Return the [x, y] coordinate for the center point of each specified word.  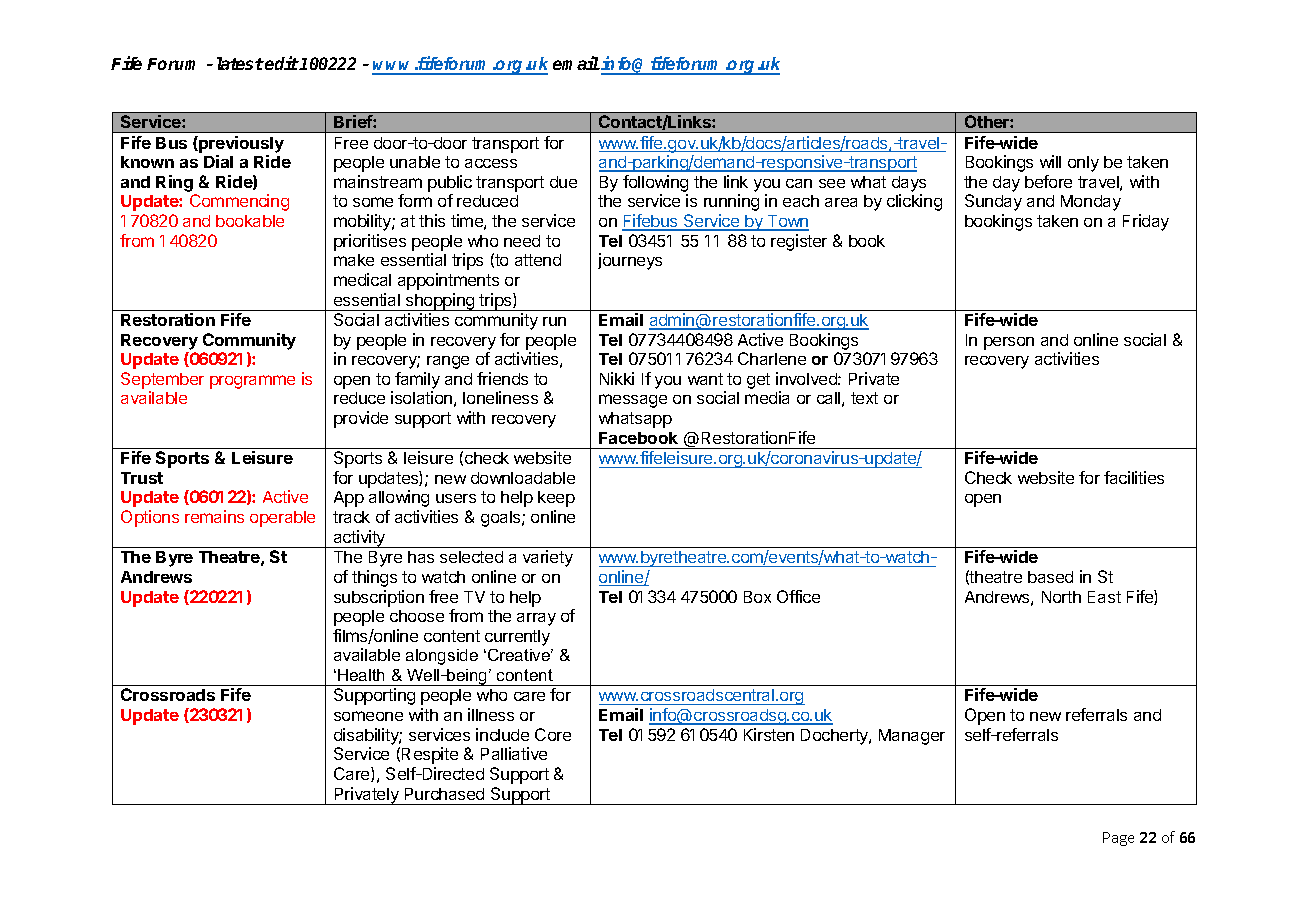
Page [1118, 839]
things [374, 578]
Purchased [444, 794]
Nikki [617, 378]
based [1050, 577]
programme [252, 382]
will [1050, 161]
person [1009, 343]
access [491, 163]
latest [240, 63]
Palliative [514, 753]
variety [548, 558]
